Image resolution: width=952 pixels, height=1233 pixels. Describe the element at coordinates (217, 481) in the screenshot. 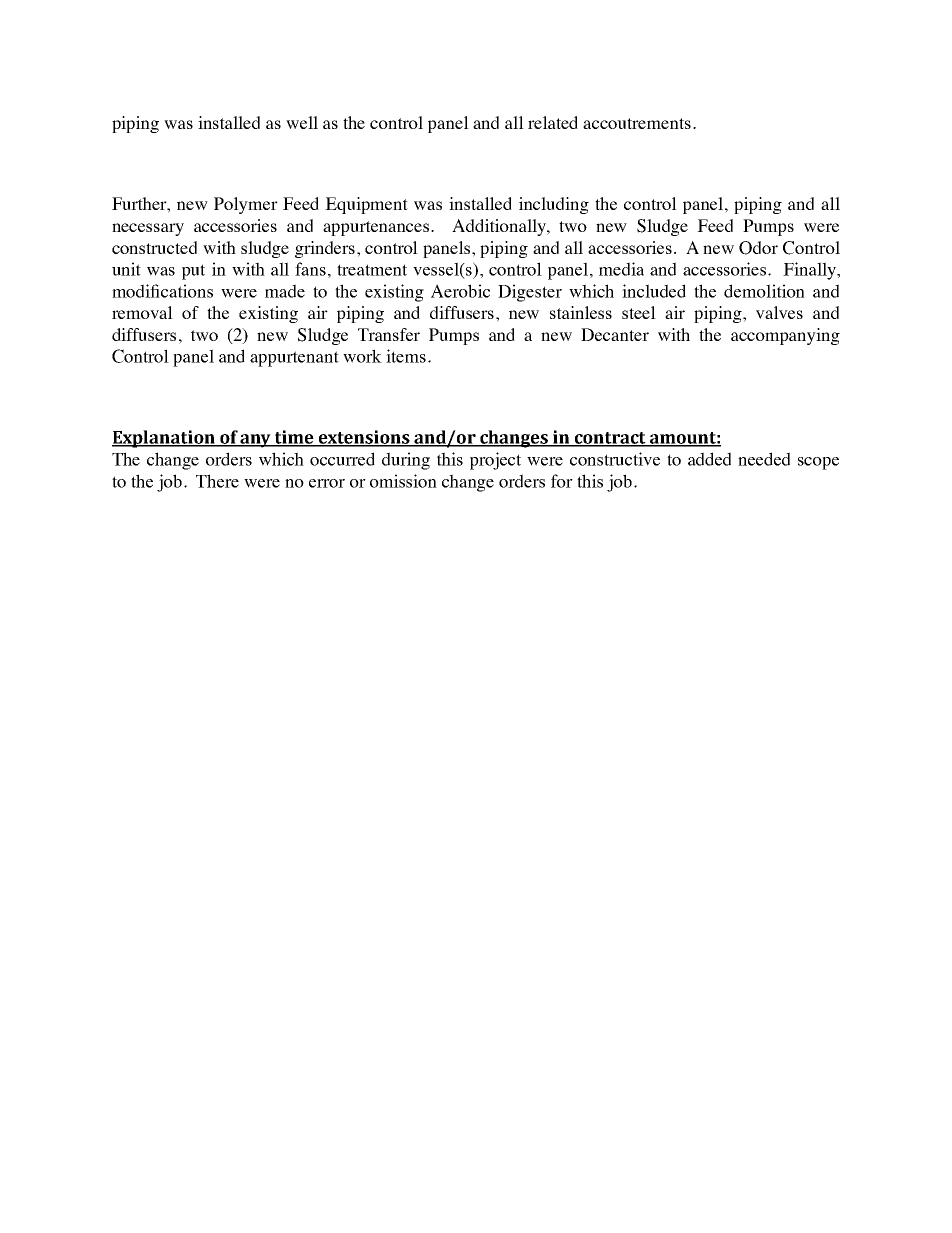

I see `There` at that location.
